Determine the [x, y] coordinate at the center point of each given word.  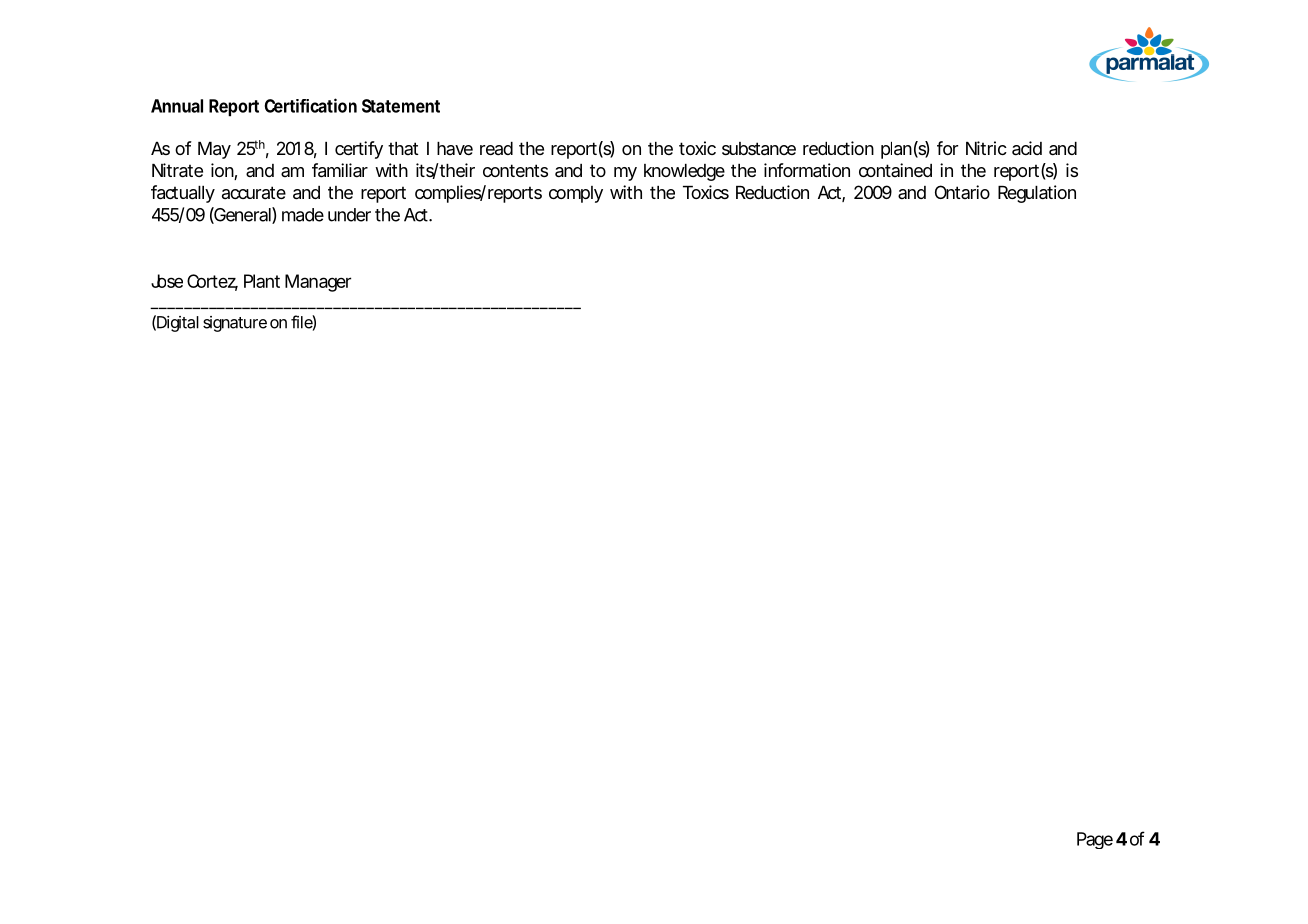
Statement [401, 106]
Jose [167, 281]
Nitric [986, 148]
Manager [318, 283]
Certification [311, 105]
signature [235, 324]
